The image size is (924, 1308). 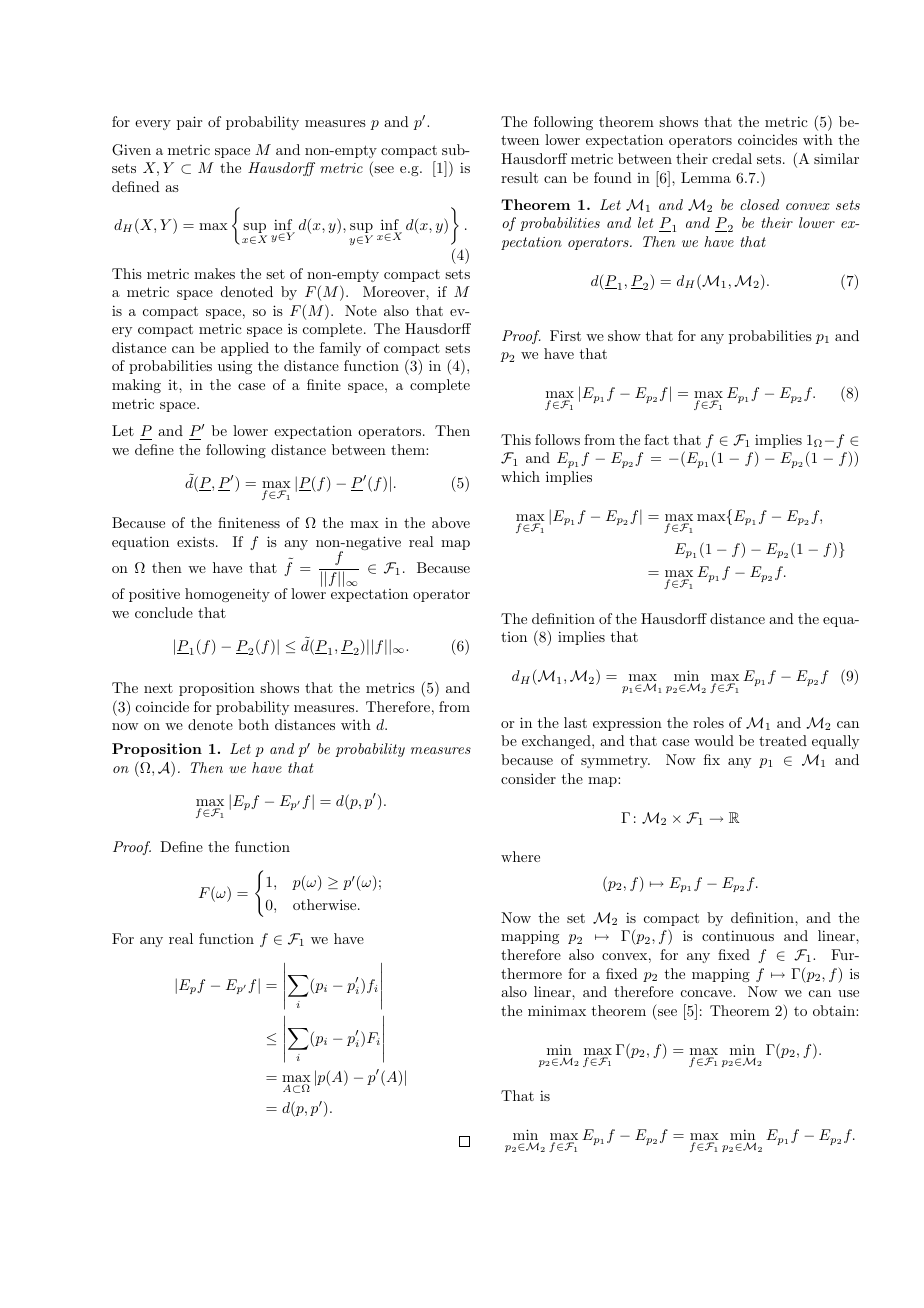 What do you see at coordinates (519, 177) in the document?
I see `result` at bounding box center [519, 177].
